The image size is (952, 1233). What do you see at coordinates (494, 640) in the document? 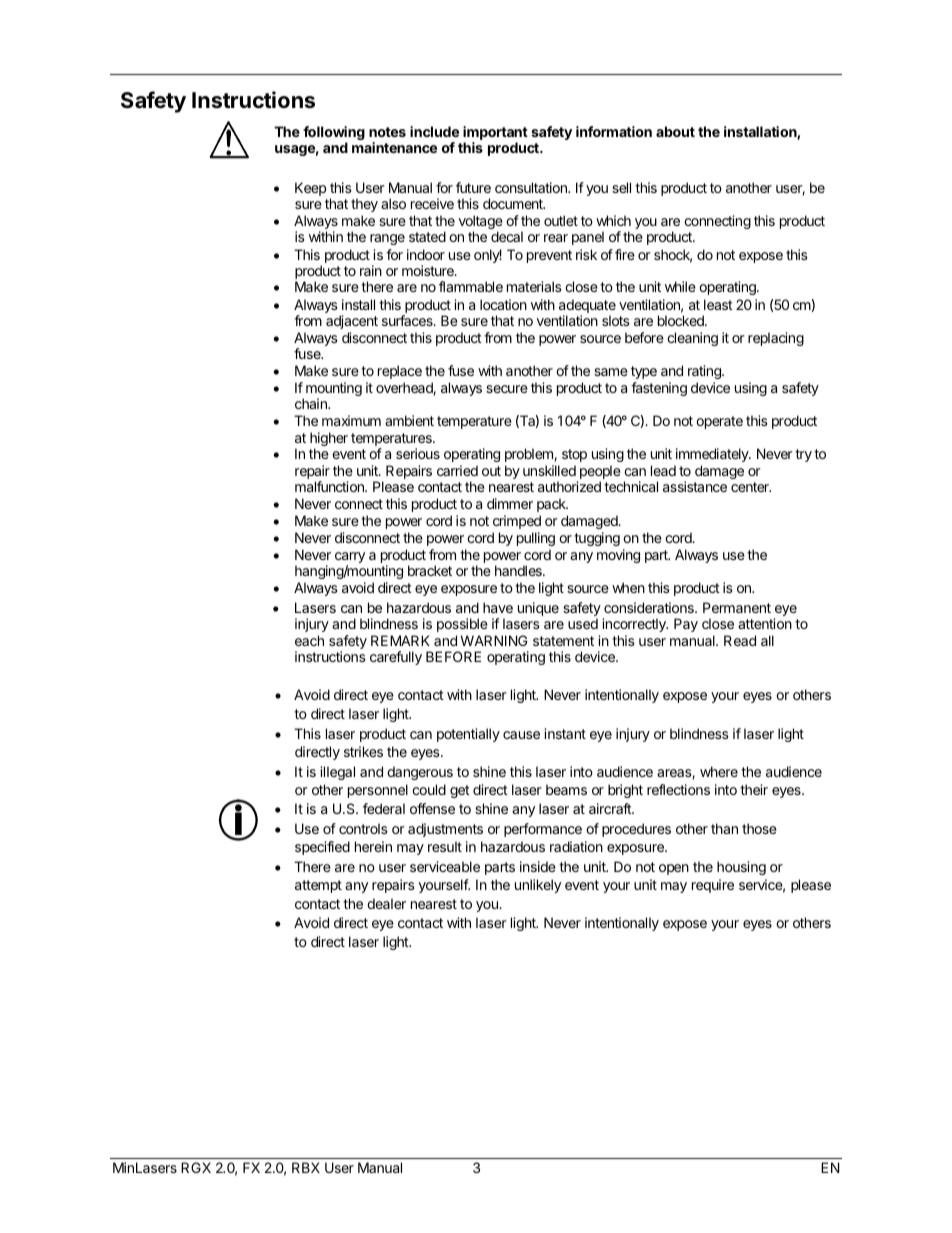
I see `WARNING` at bounding box center [494, 640].
